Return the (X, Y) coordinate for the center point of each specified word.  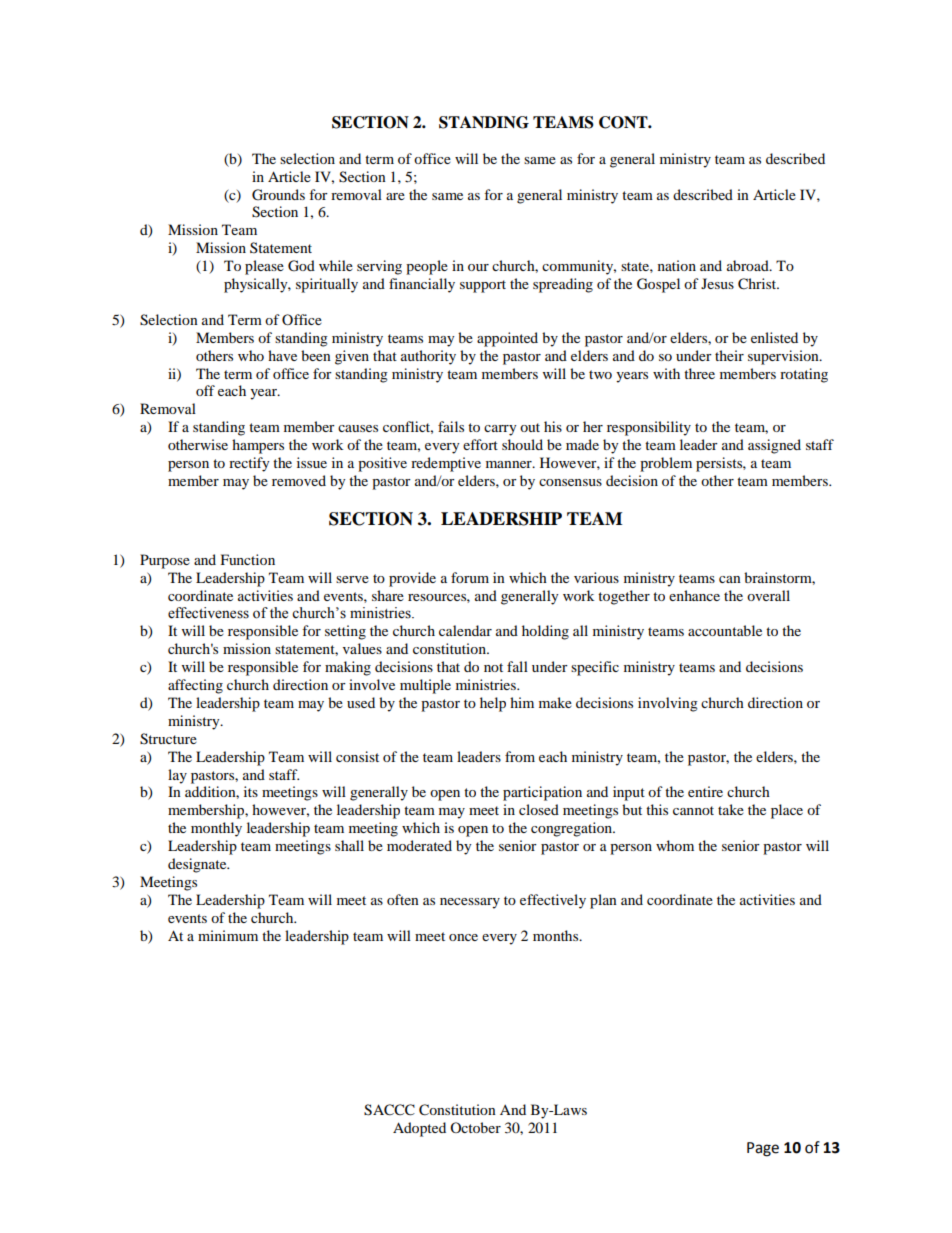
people (427, 267)
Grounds (278, 195)
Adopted (419, 1129)
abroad (749, 265)
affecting (195, 686)
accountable (725, 630)
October (475, 1127)
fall (517, 666)
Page (763, 1149)
